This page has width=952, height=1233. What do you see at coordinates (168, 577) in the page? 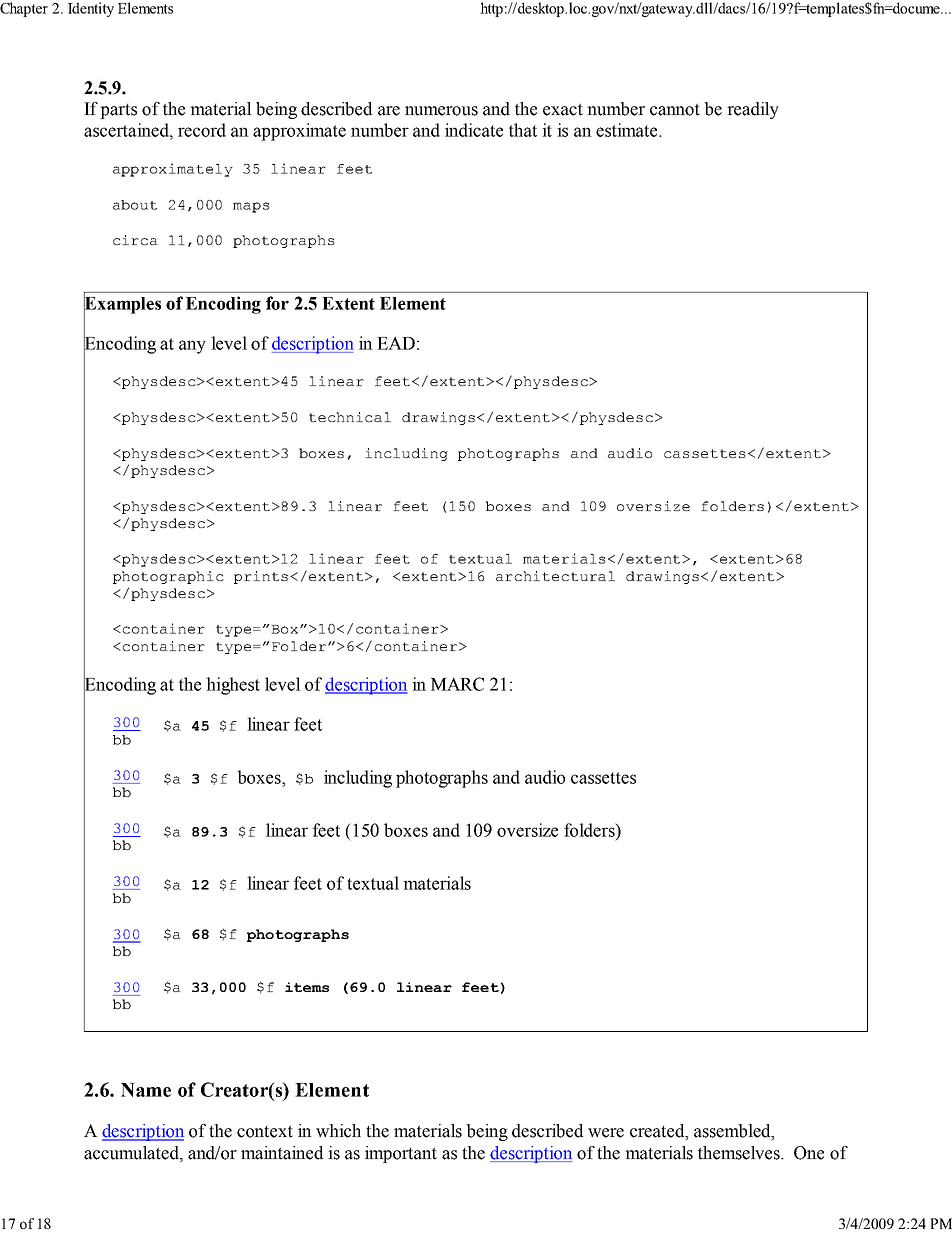
I see `photographic` at bounding box center [168, 577].
